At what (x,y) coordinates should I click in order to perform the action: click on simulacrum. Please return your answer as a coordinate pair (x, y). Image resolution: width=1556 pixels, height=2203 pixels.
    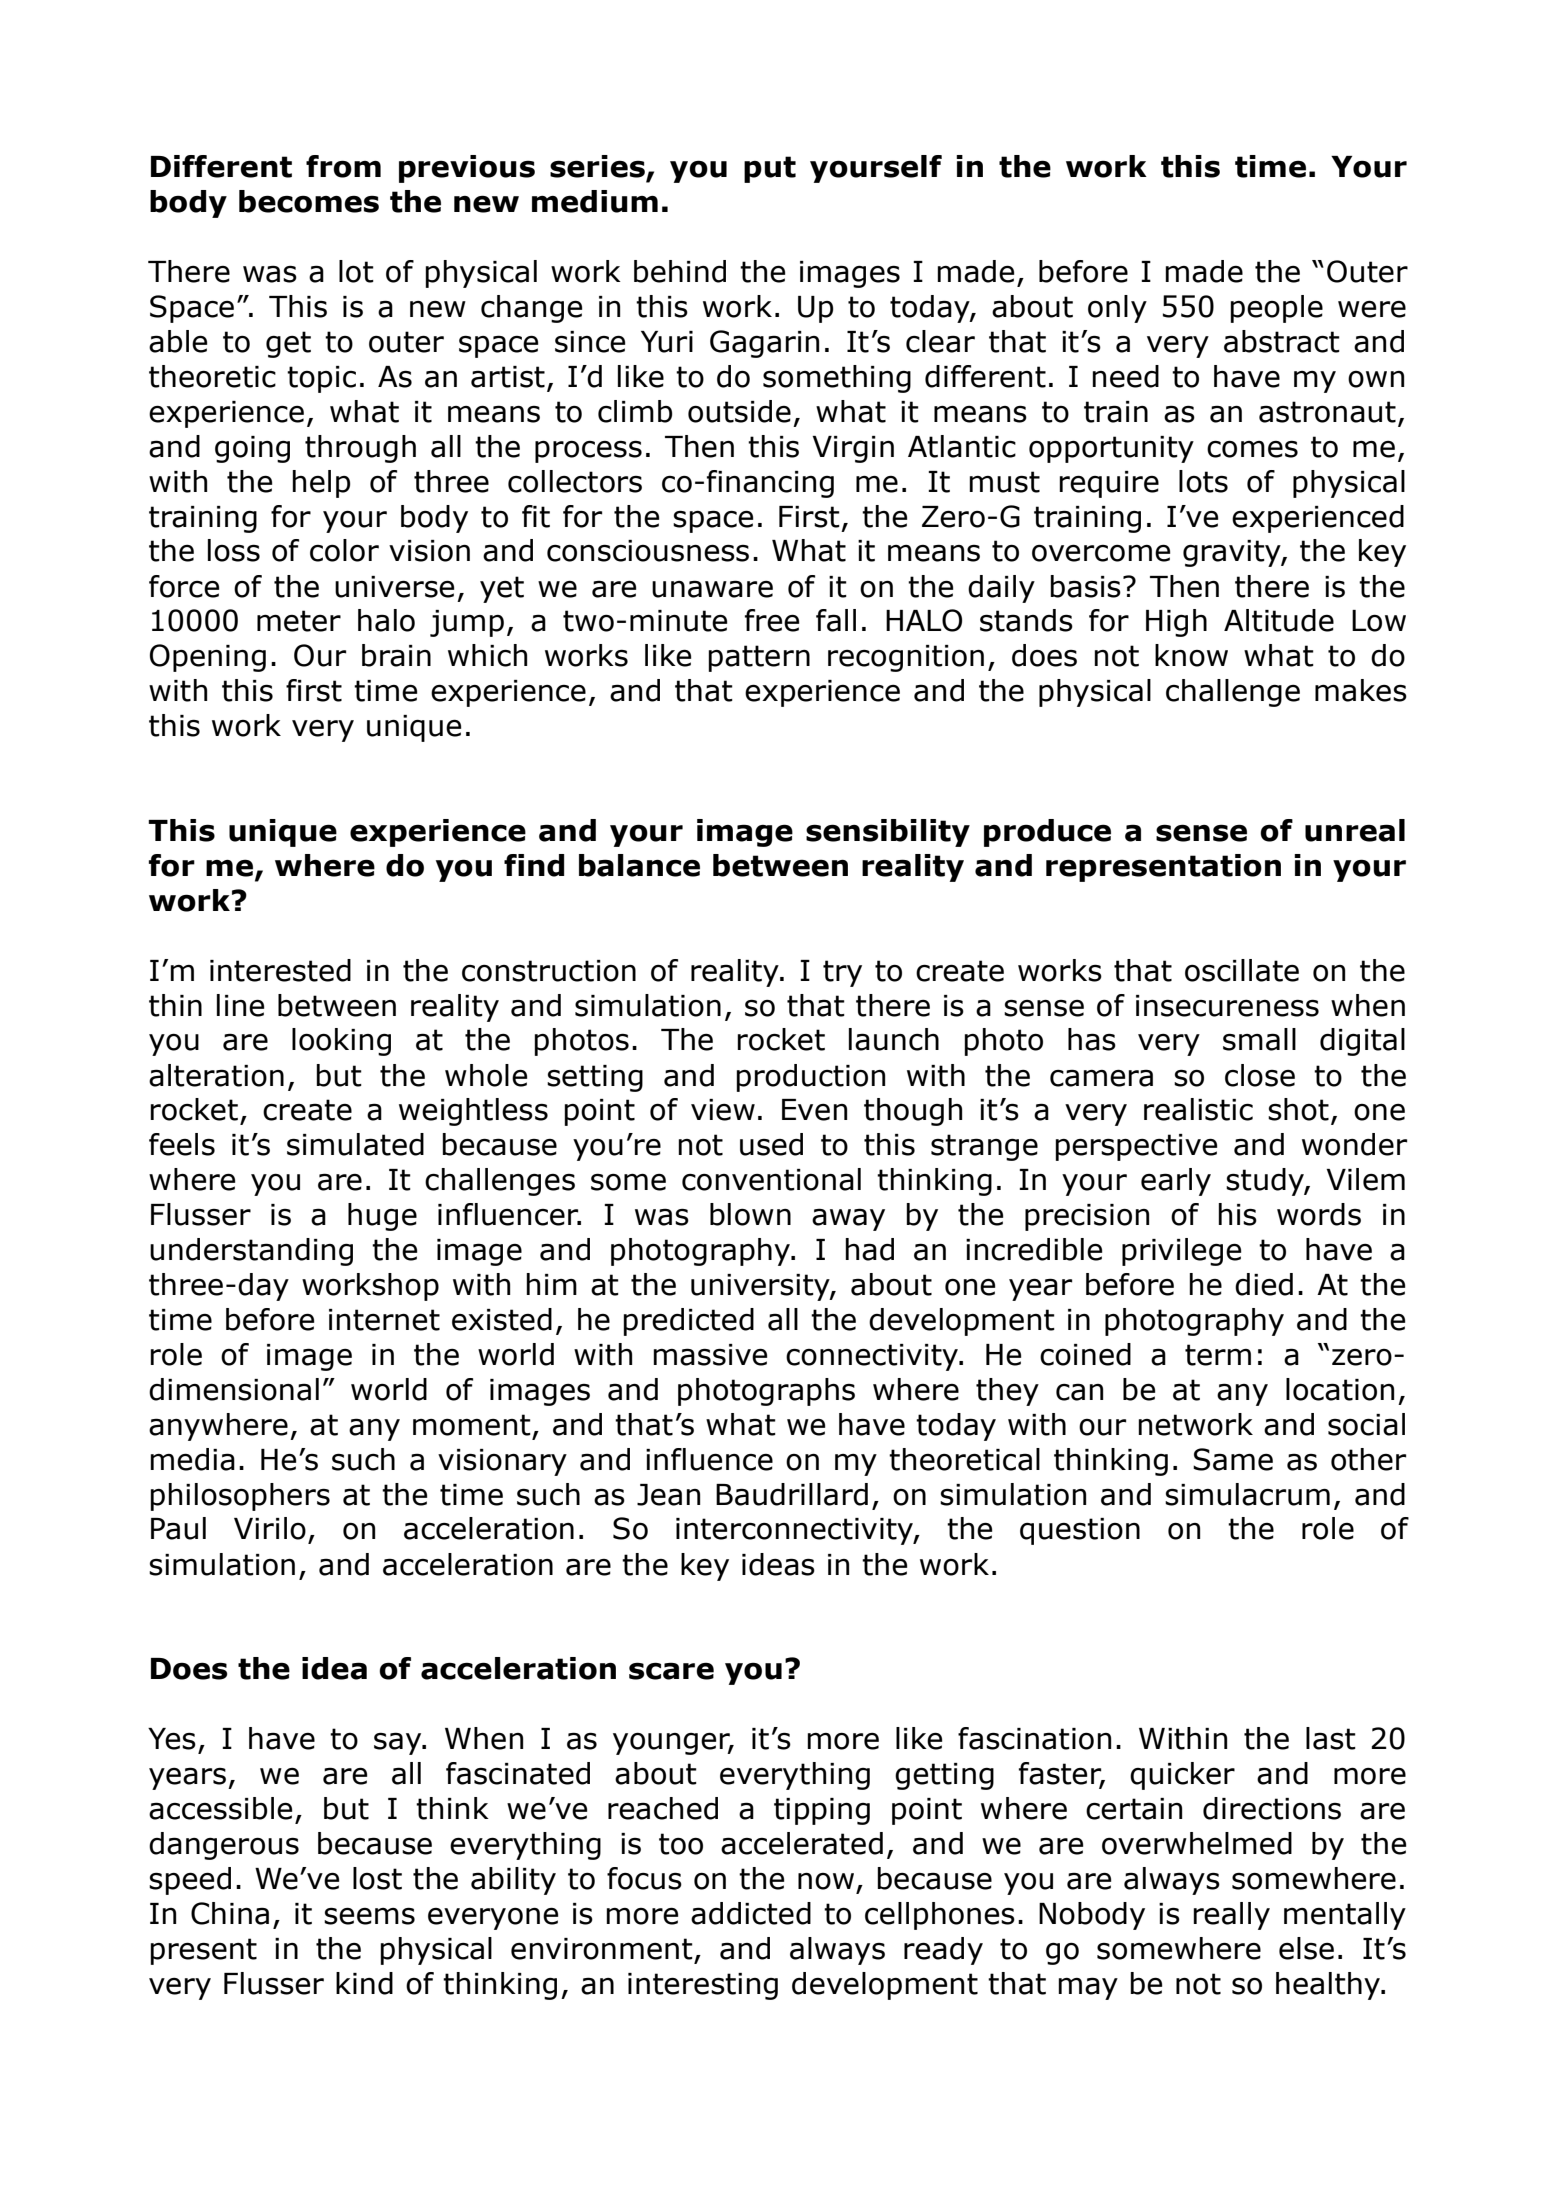
    Looking at the image, I should click on (1247, 1494).
